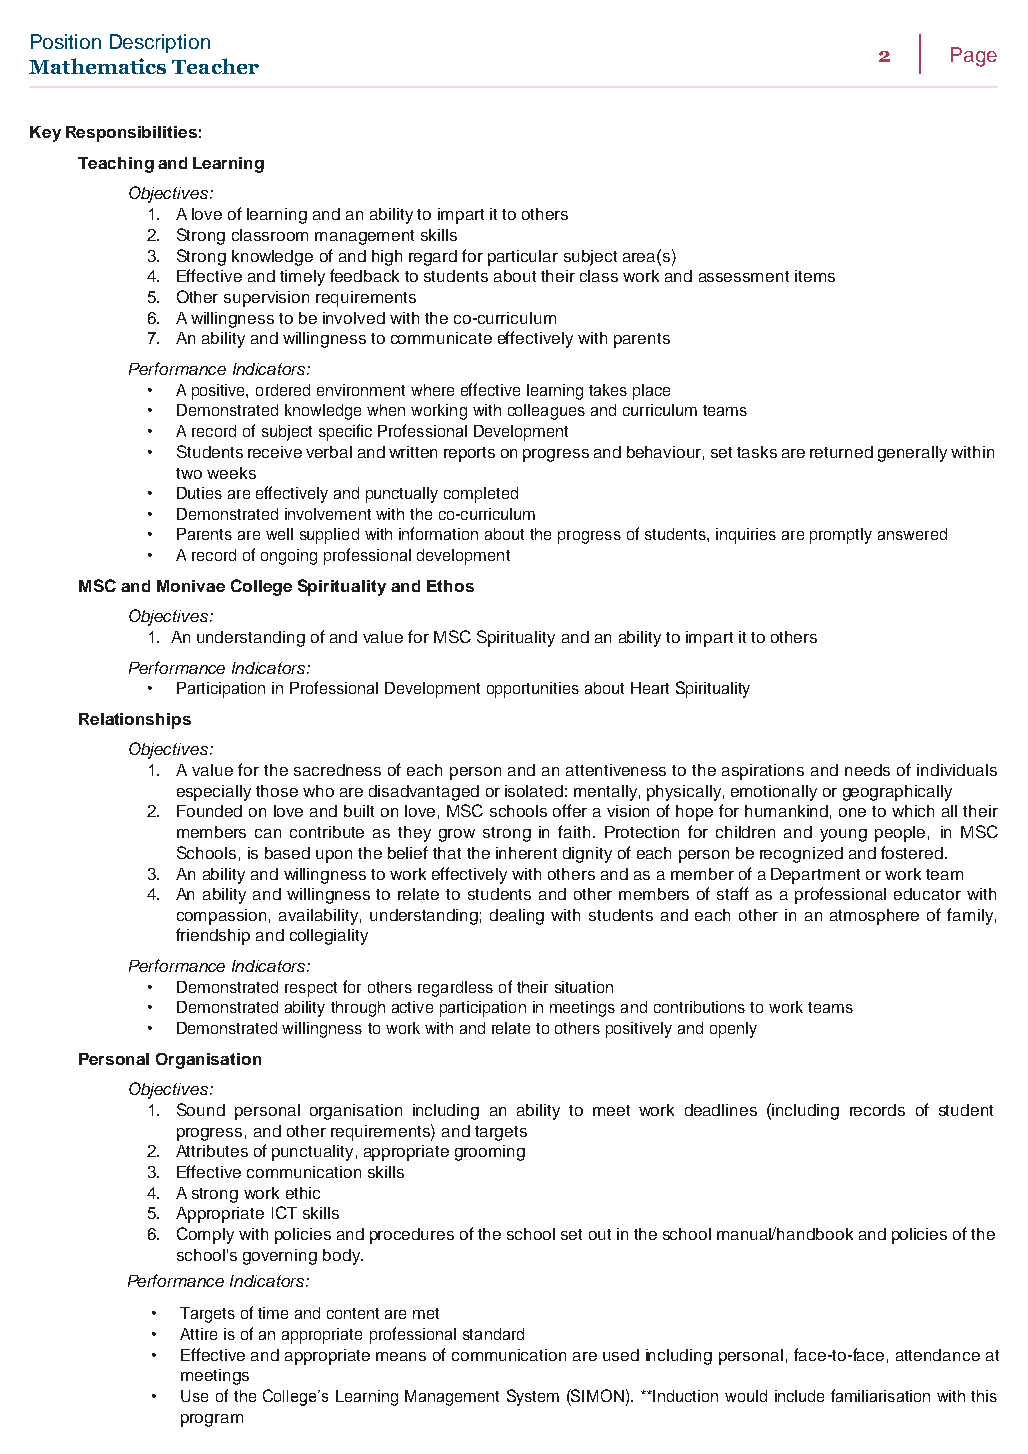  I want to click on openly, so click(733, 1030).
